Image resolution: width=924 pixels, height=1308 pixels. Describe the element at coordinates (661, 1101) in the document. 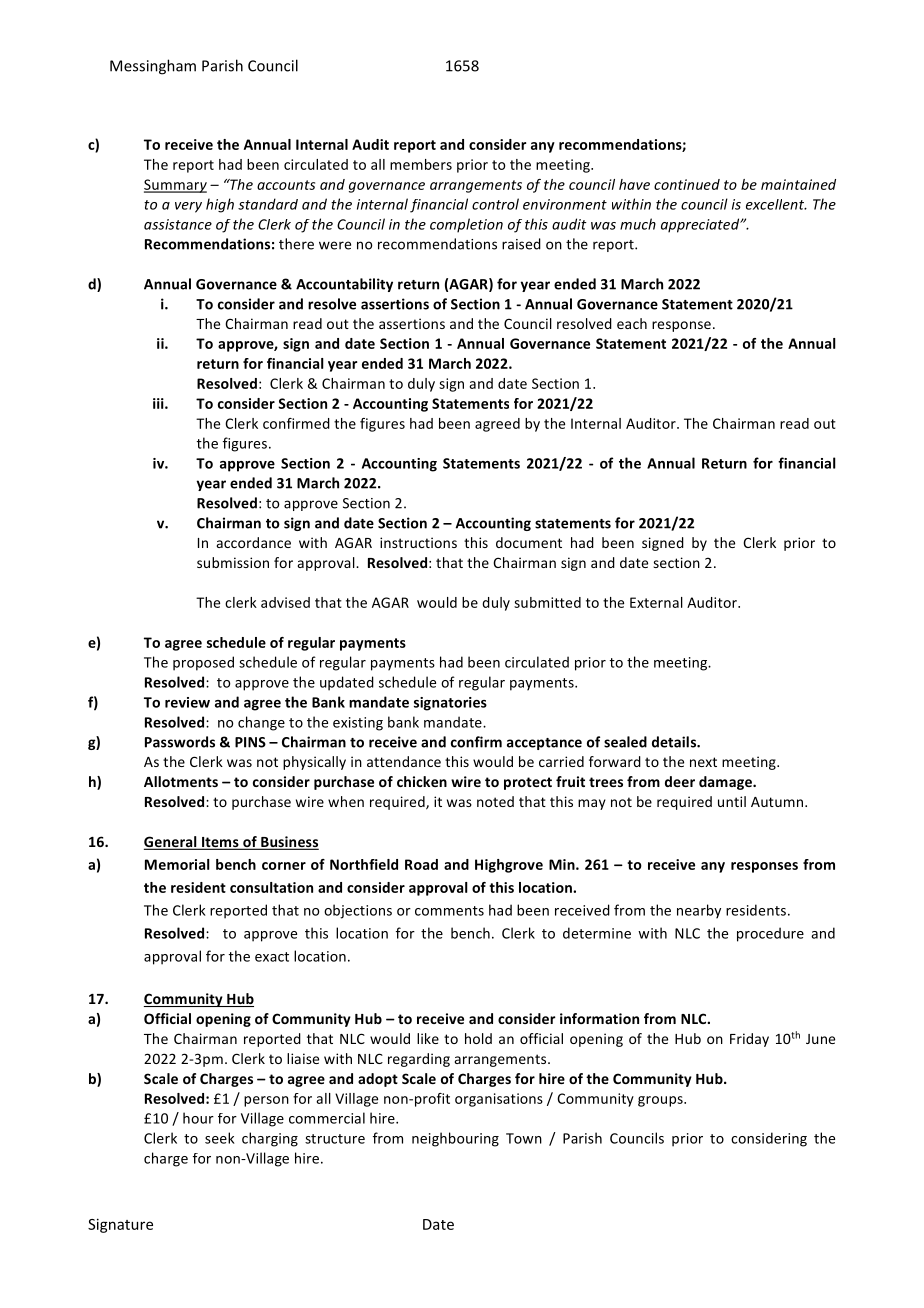

I see `groups` at that location.
